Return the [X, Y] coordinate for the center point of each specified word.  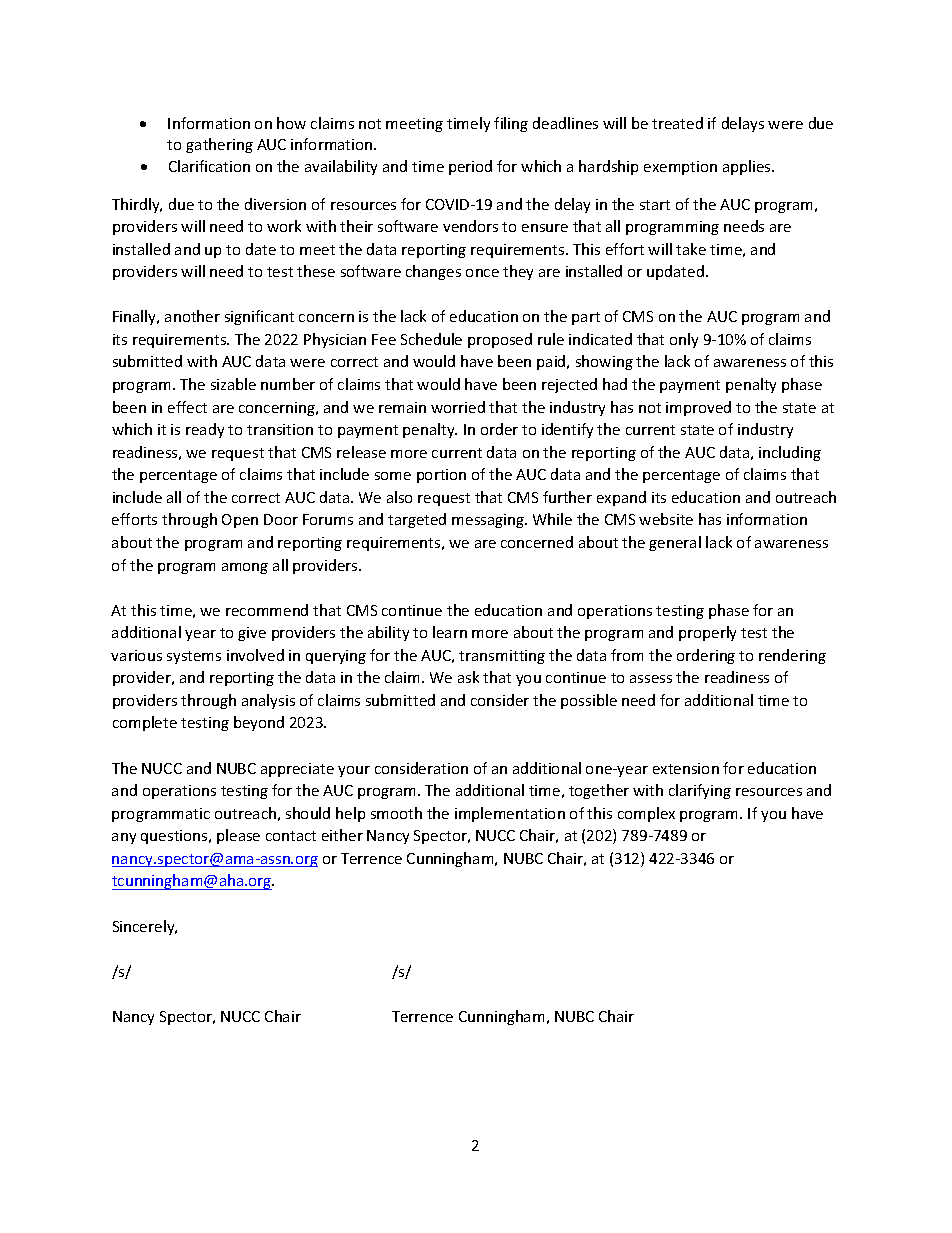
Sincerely [145, 927]
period [470, 167]
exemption [680, 168]
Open [240, 521]
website [666, 519]
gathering [219, 145]
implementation [510, 814]
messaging [489, 521]
